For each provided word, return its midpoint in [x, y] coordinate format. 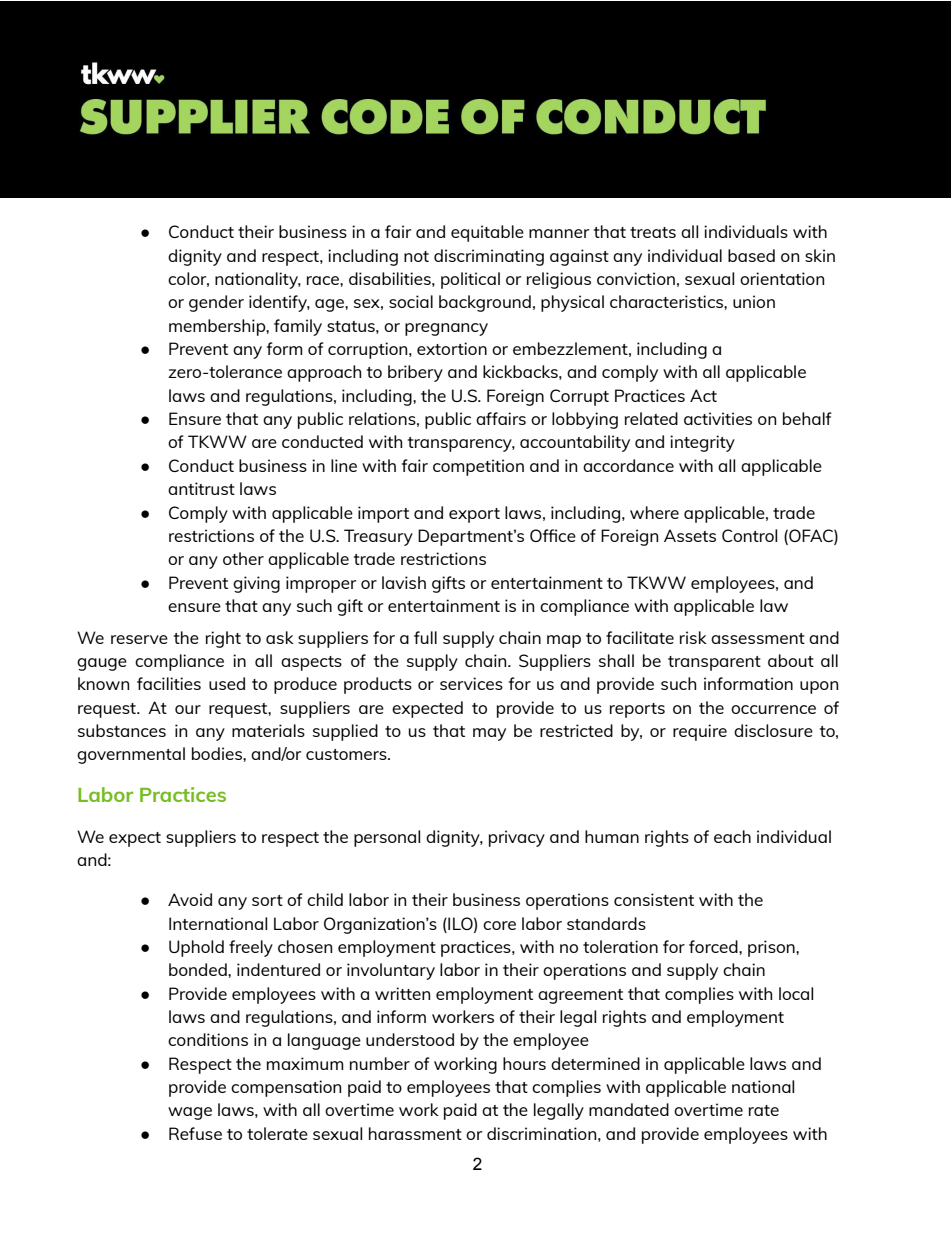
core [499, 925]
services [471, 683]
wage [190, 1113]
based [751, 255]
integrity [702, 443]
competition [478, 467]
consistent [654, 899]
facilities [169, 683]
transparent [714, 663]
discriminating [489, 257]
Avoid [190, 899]
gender [216, 303]
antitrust [201, 488]
